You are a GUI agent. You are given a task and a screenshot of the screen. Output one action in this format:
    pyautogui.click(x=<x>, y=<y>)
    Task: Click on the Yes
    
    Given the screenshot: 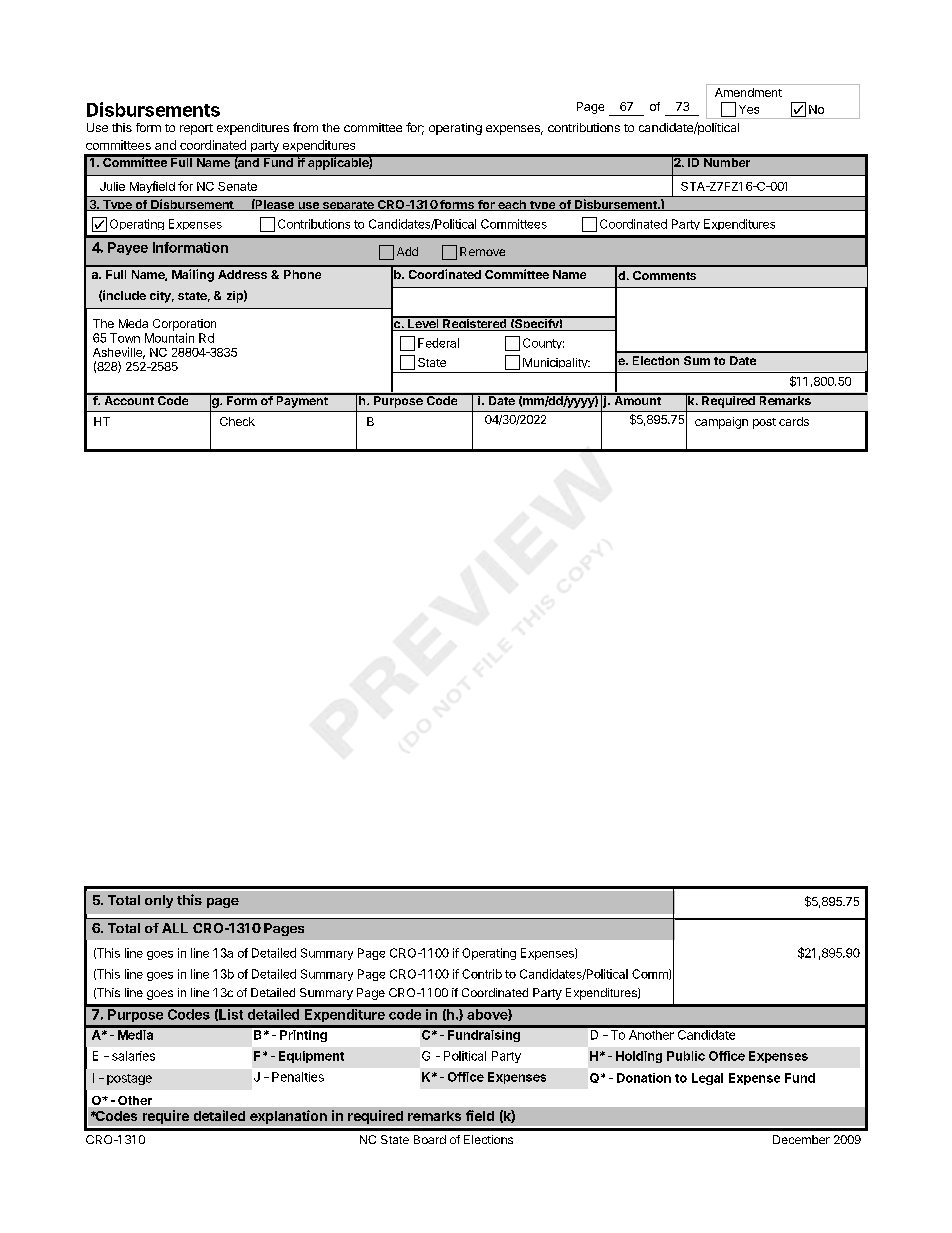 What is the action you would take?
    pyautogui.click(x=749, y=109)
